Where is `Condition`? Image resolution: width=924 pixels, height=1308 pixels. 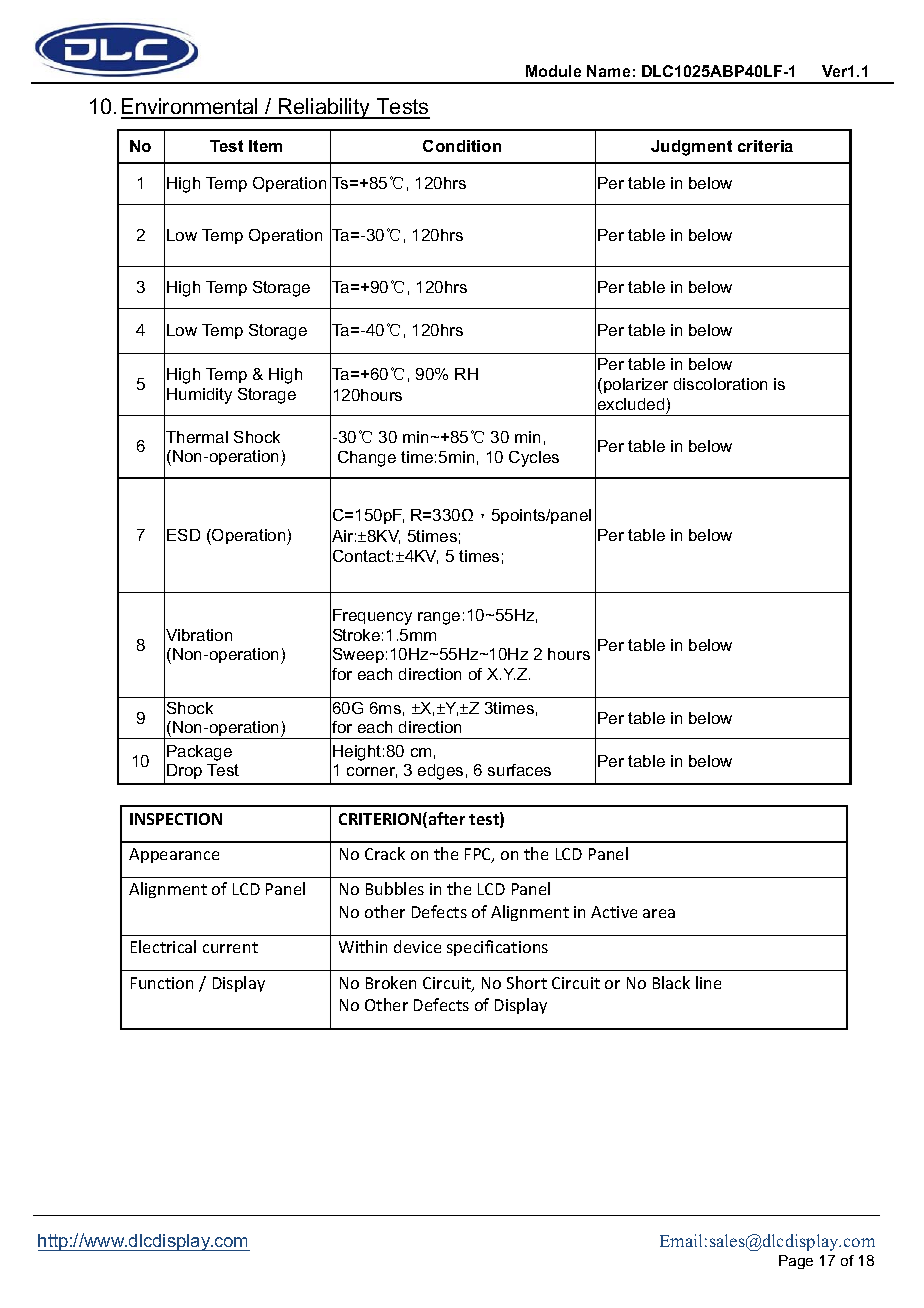 Condition is located at coordinates (462, 146).
